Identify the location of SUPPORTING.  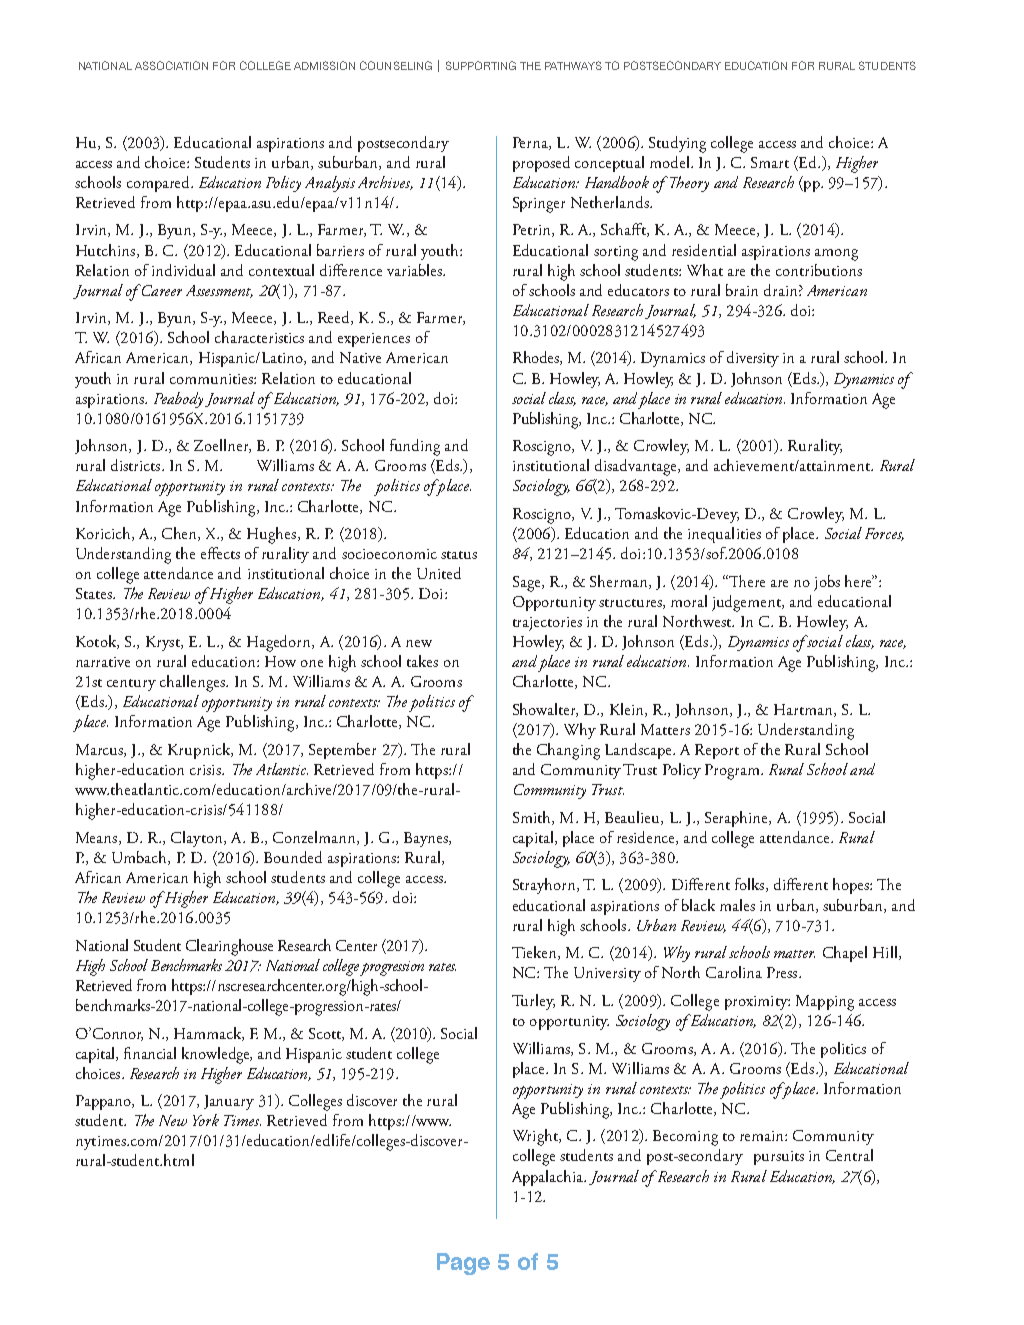
(481, 65).
